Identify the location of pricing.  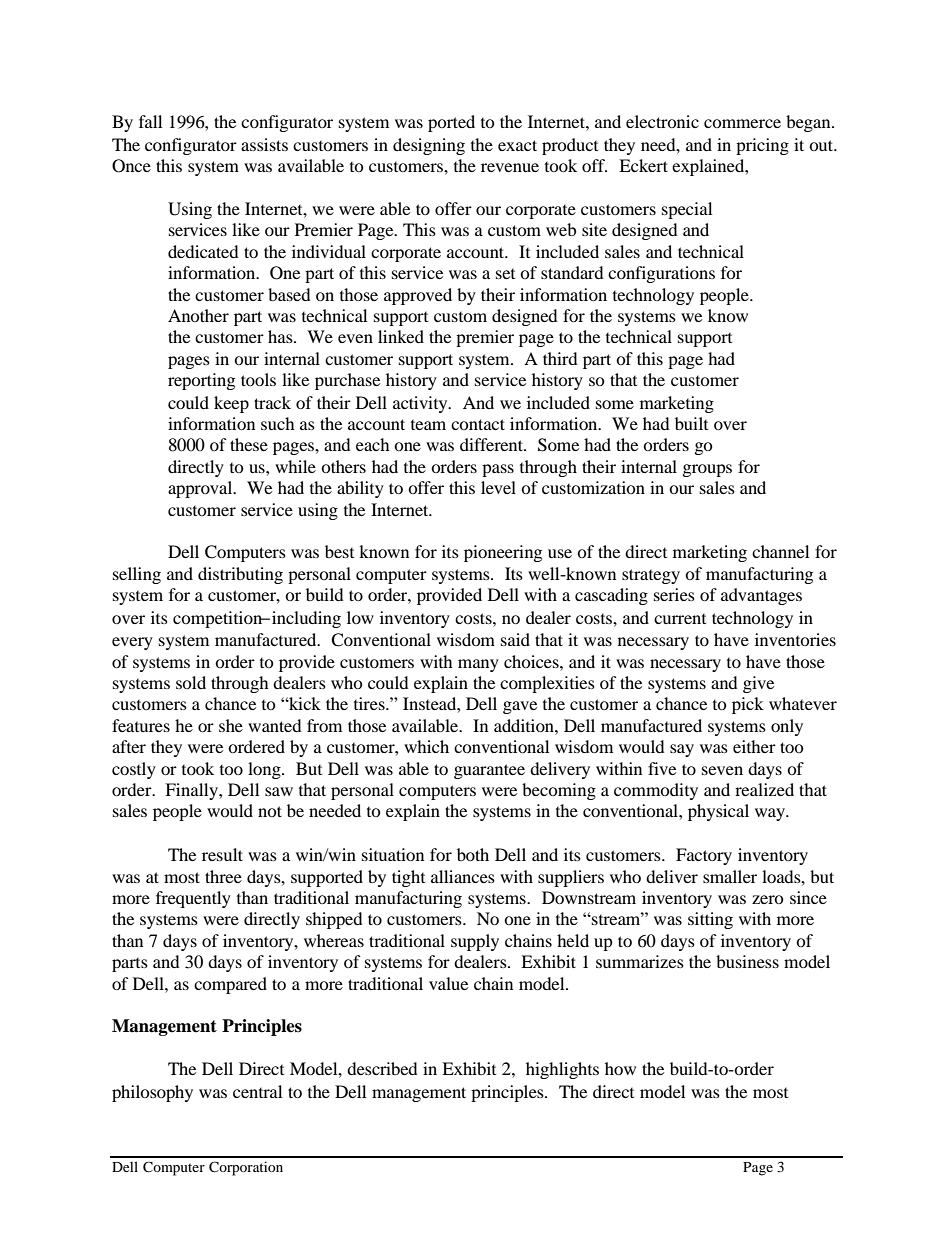
(762, 146).
